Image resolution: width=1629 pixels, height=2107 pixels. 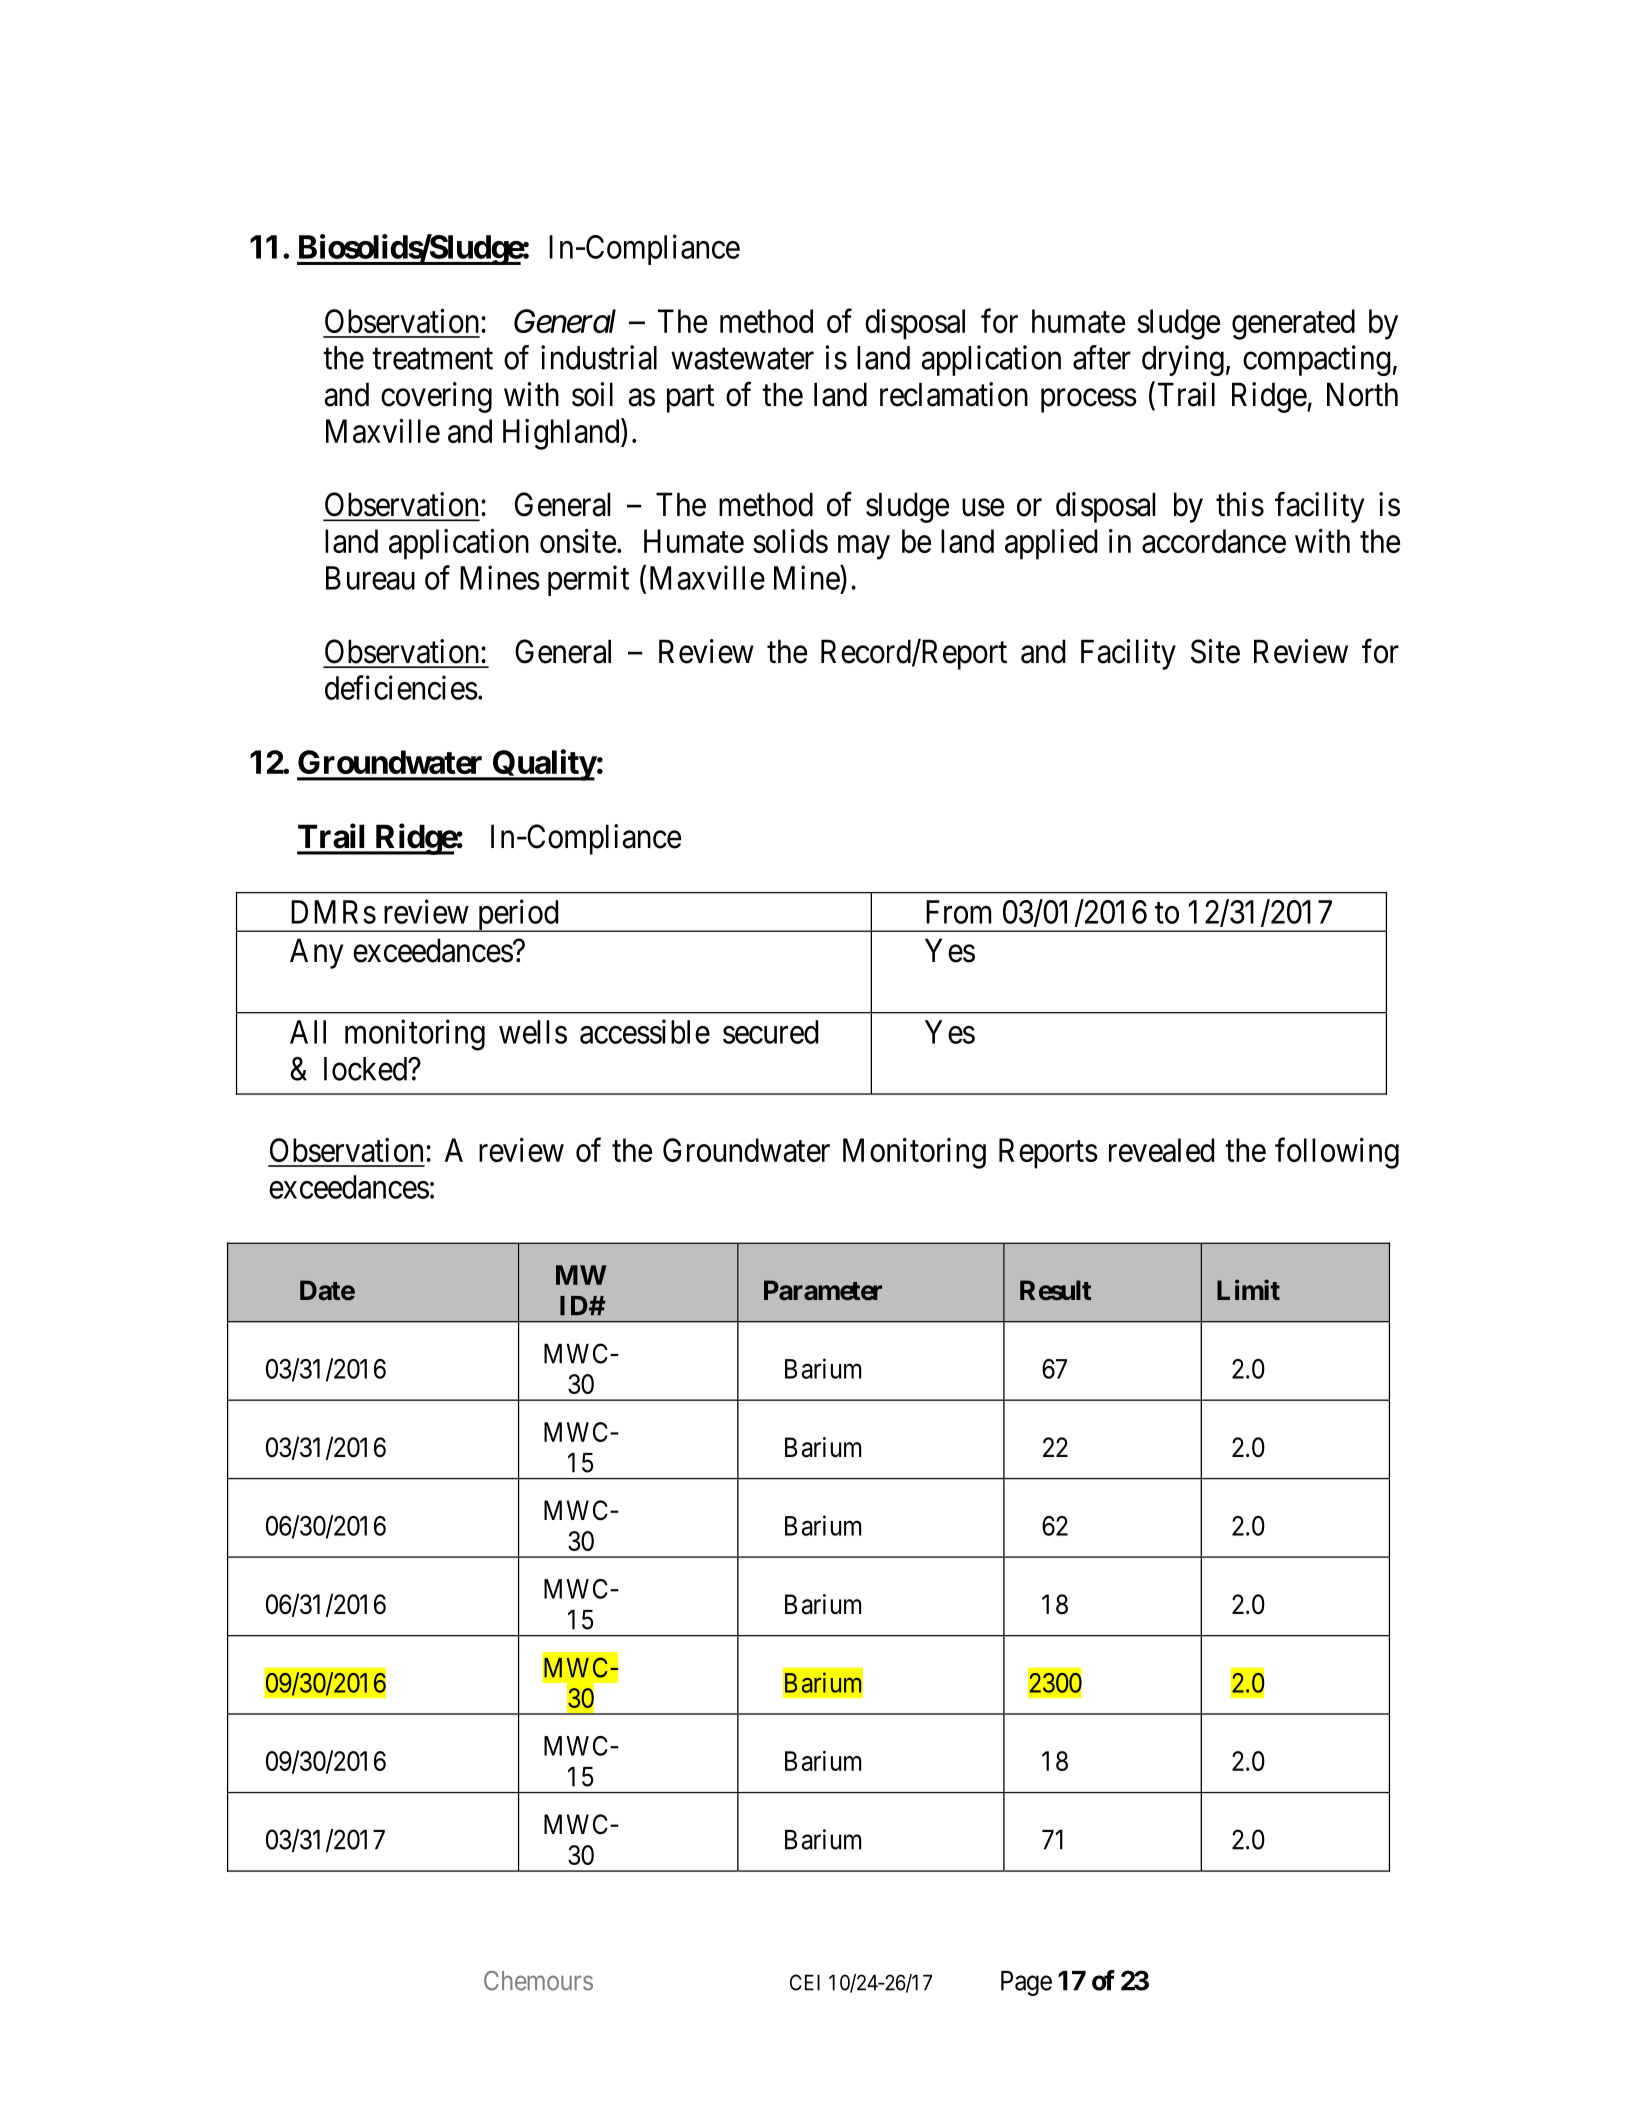 What do you see at coordinates (1161, 1150) in the screenshot?
I see `revealed` at bounding box center [1161, 1150].
